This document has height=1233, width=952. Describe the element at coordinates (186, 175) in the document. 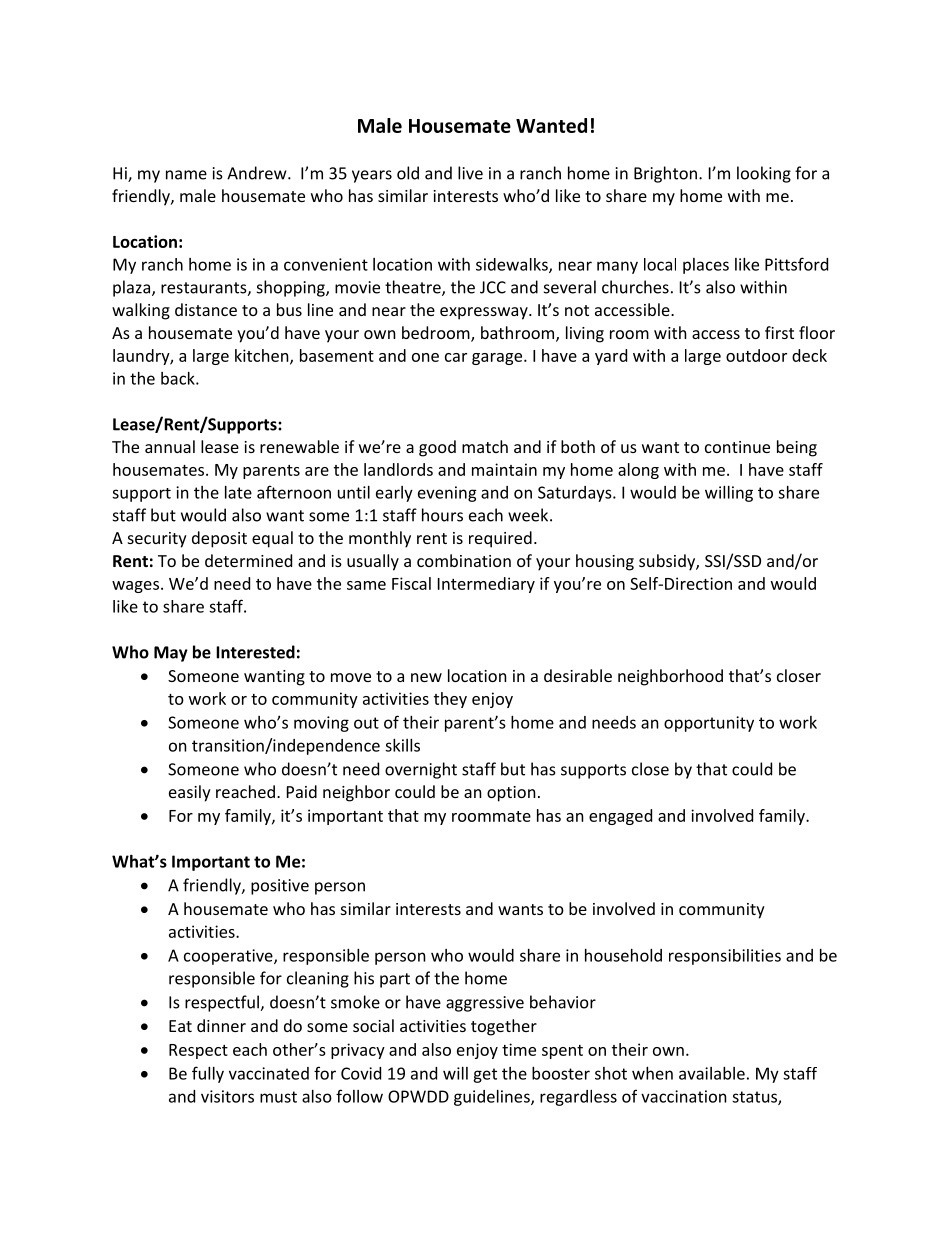

I see `name` at that location.
